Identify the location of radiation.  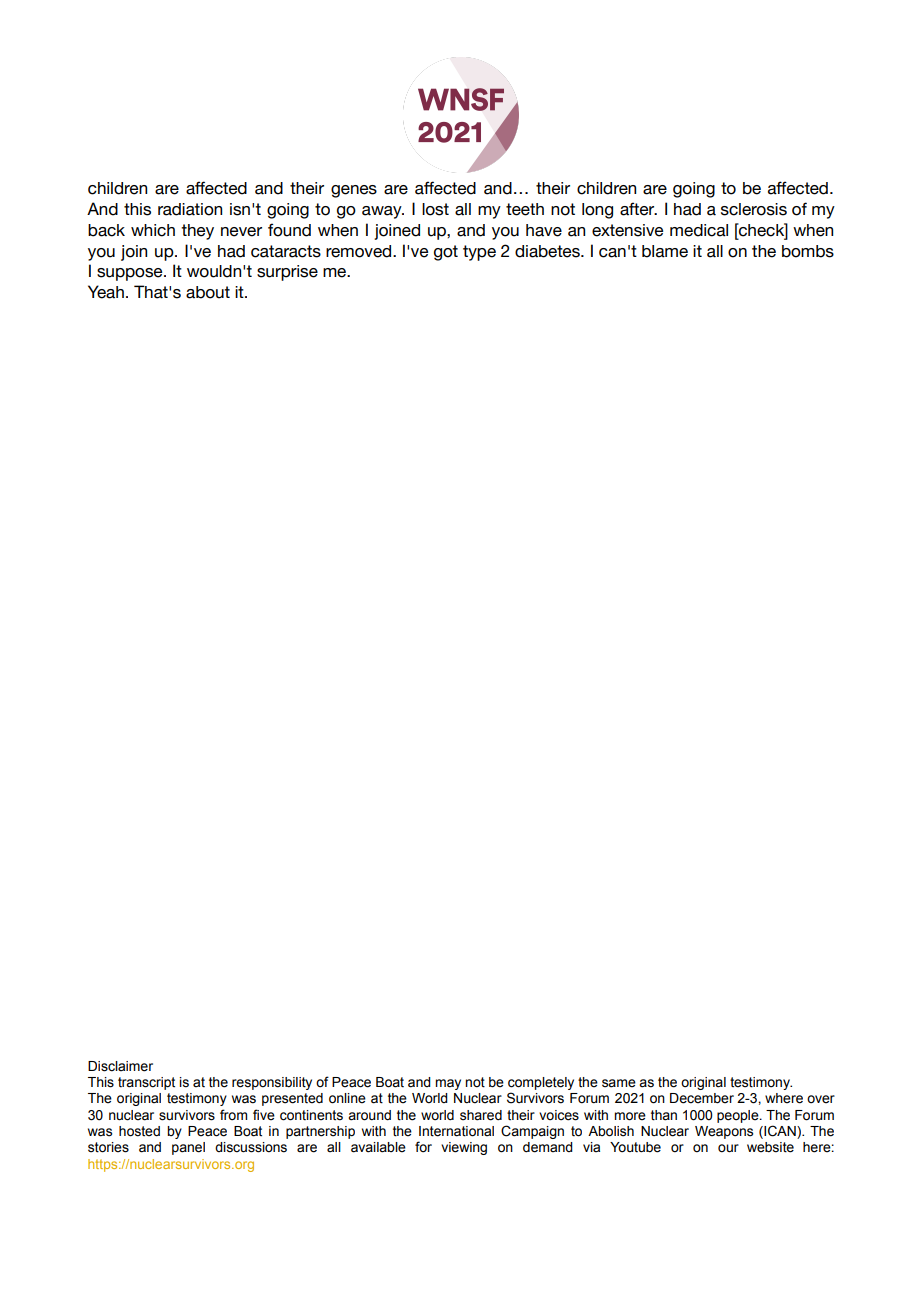
(190, 209).
